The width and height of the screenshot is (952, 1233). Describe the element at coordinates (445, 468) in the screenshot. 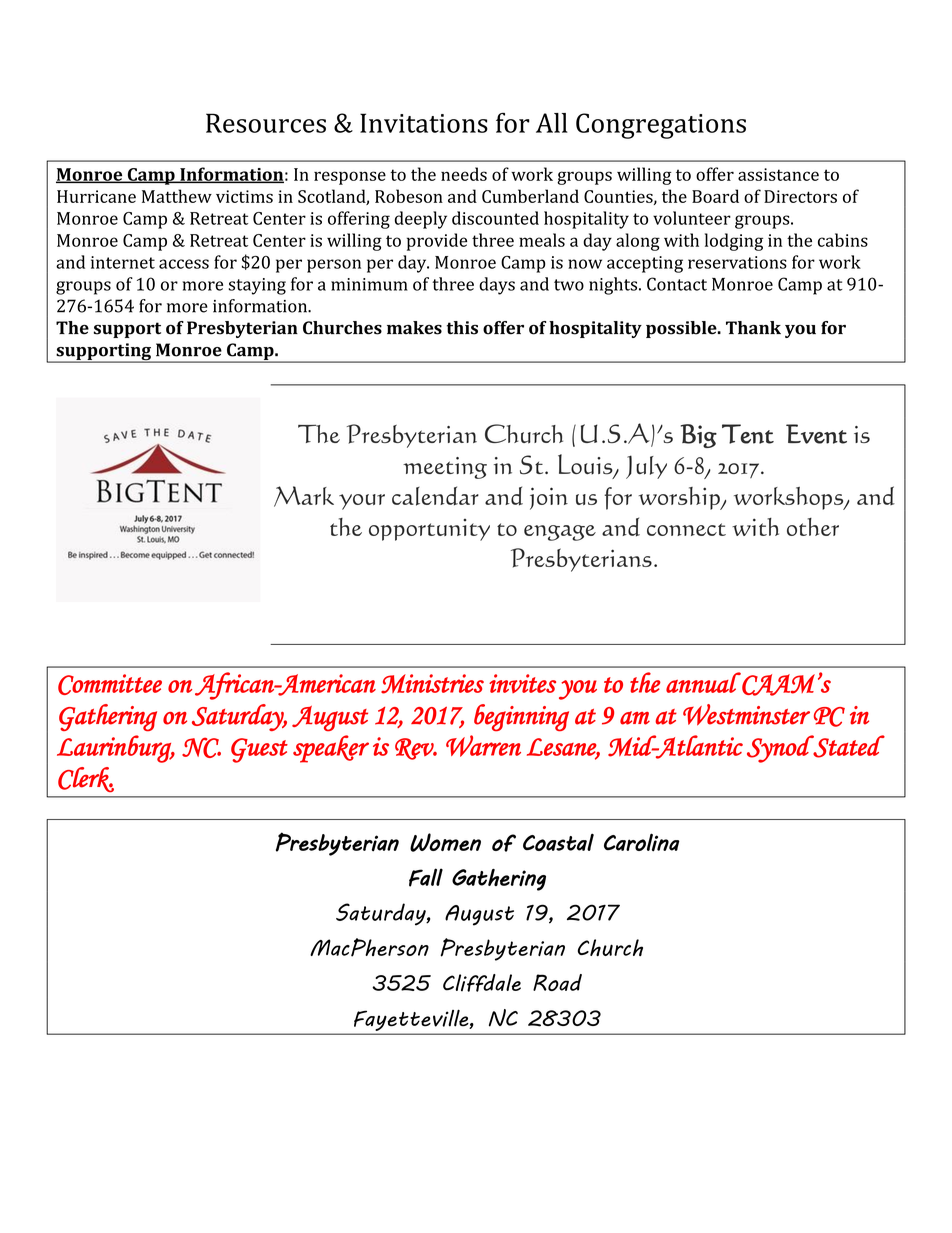

I see `meeting` at that location.
